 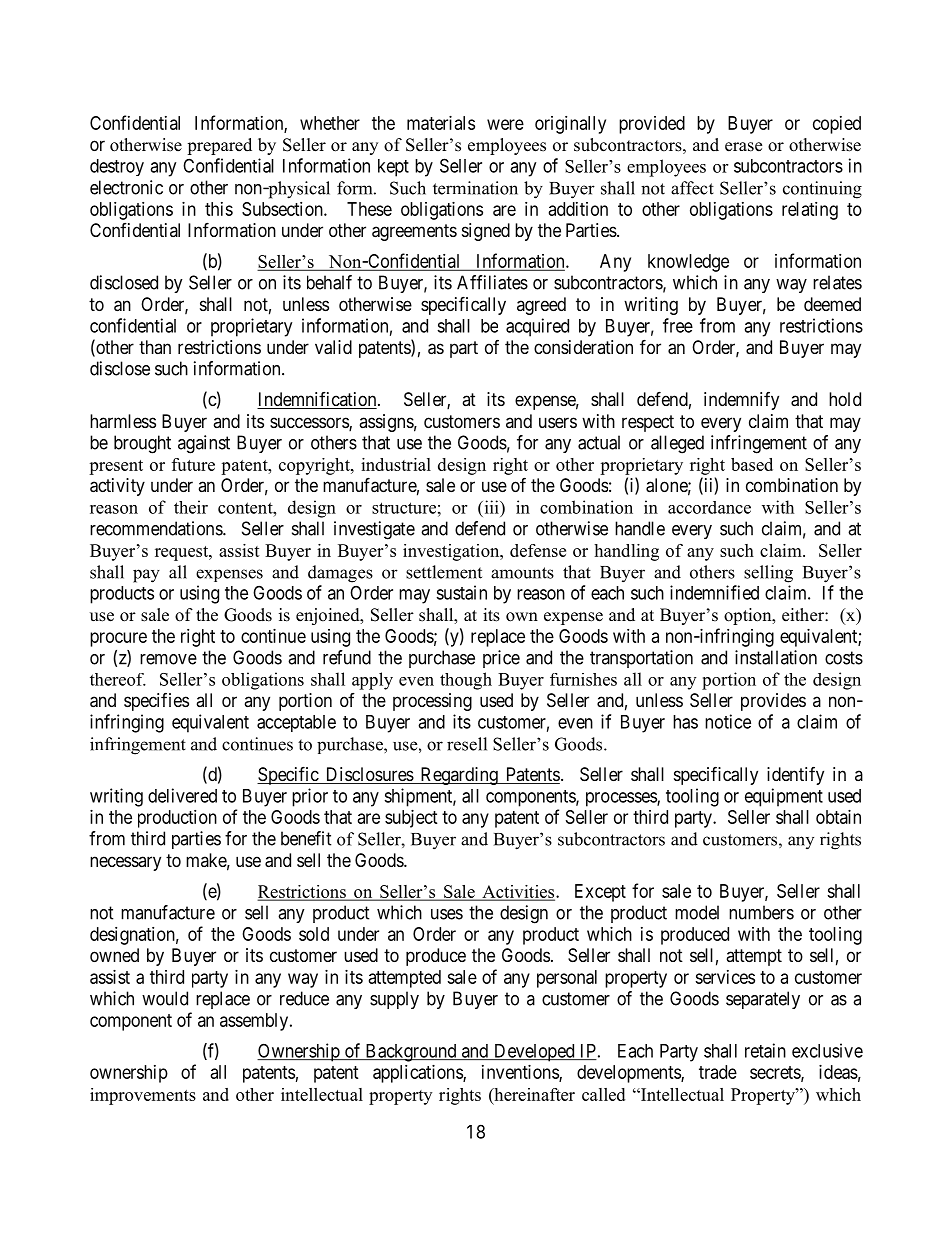 I want to click on based, so click(x=752, y=464).
